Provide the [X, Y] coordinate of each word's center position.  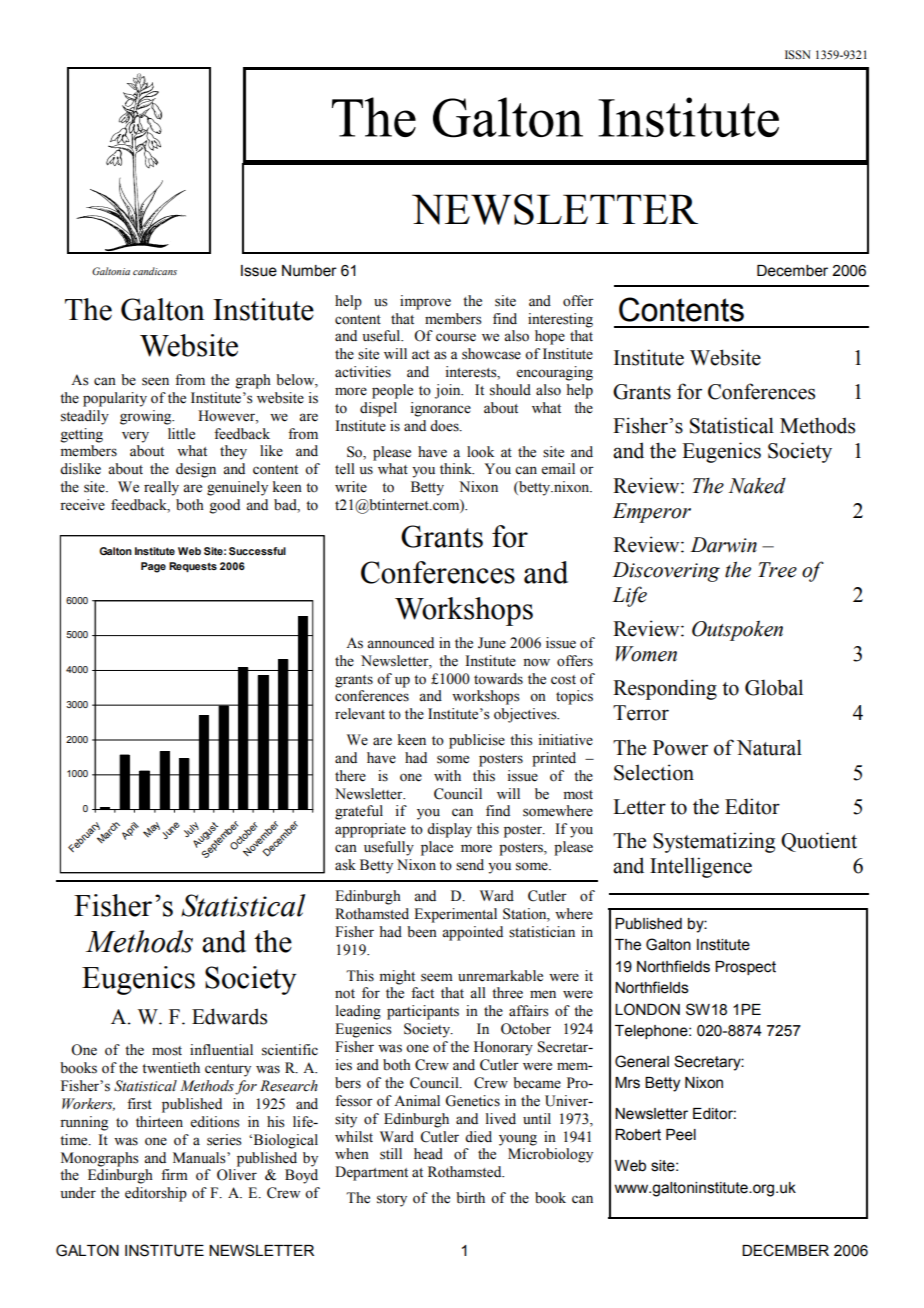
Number [309, 271]
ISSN [798, 55]
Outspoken [737, 630]
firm [174, 1174]
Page [153, 567]
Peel [681, 1135]
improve [425, 302]
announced [400, 643]
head [428, 1154]
